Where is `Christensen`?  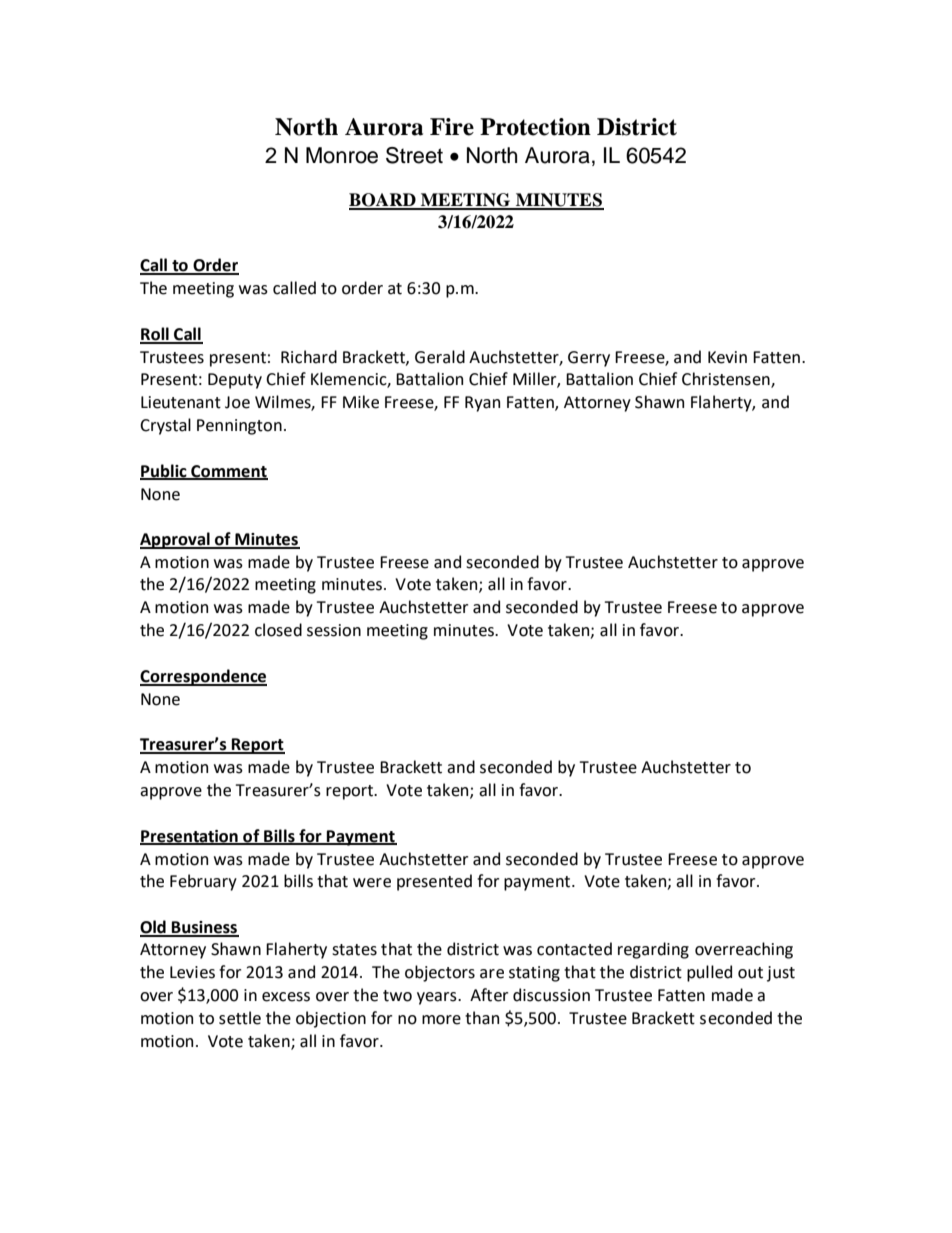
Christensen is located at coordinates (727, 380).
